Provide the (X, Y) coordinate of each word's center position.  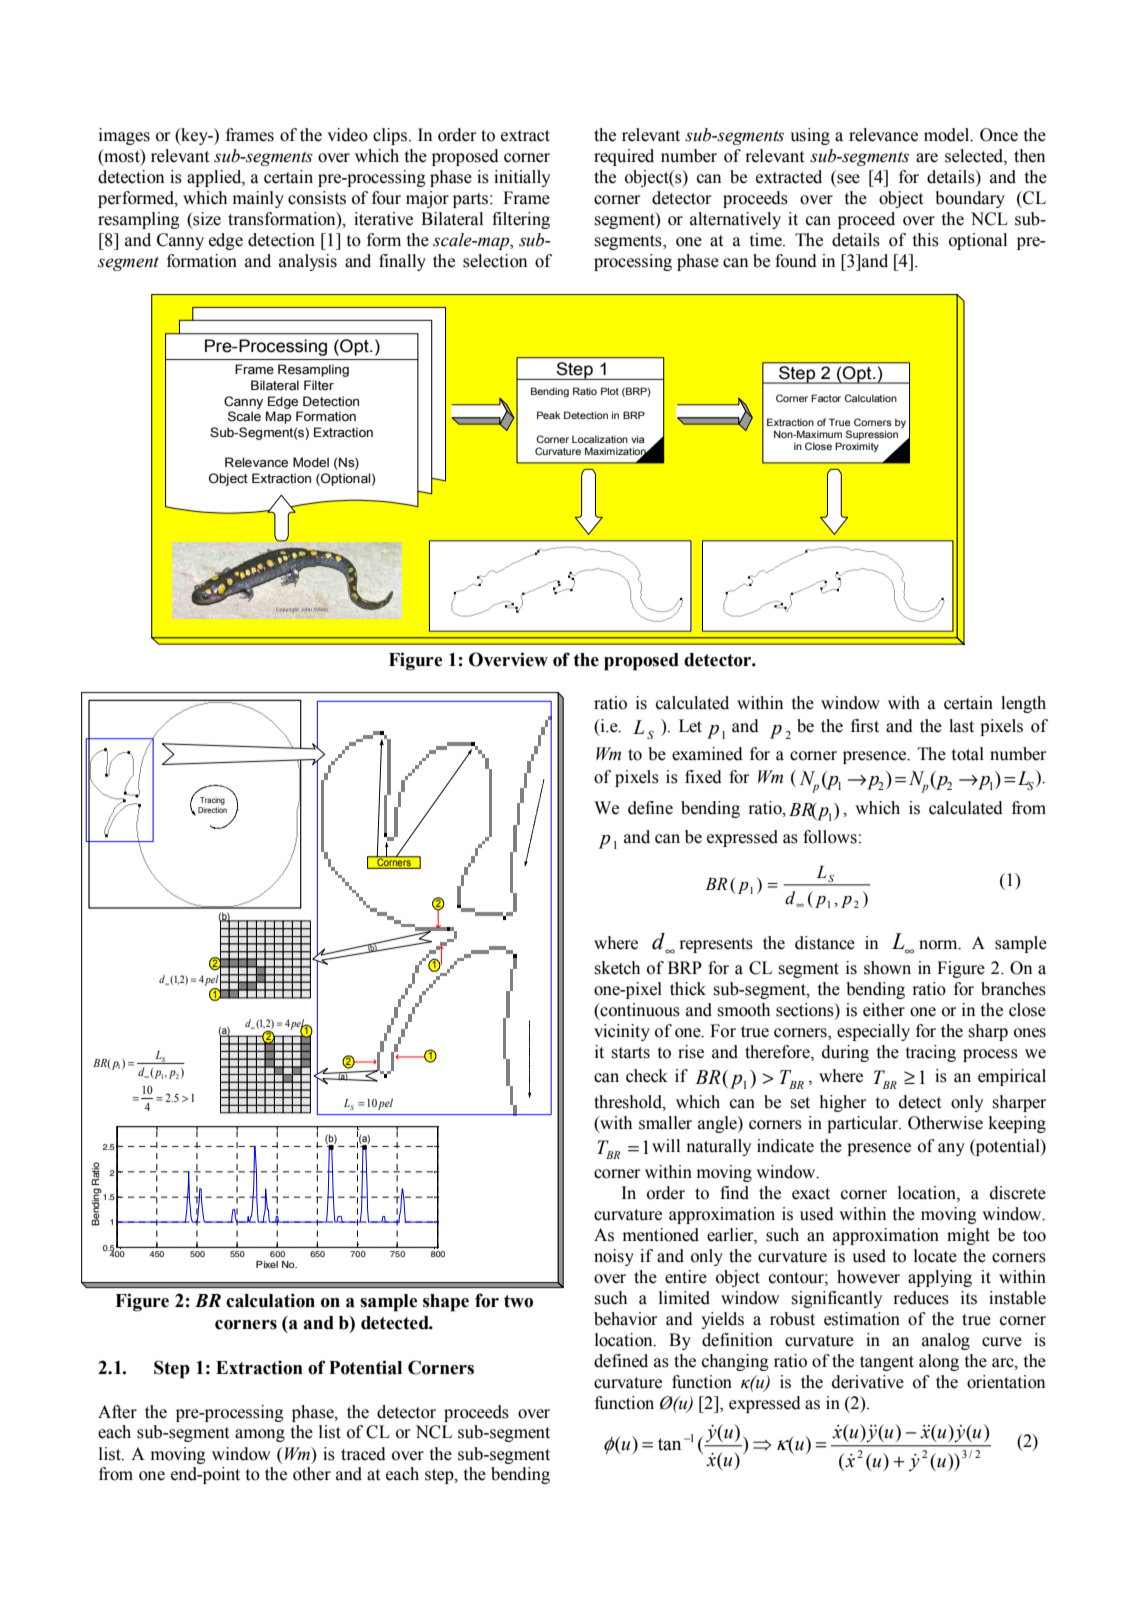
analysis (308, 262)
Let (690, 726)
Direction (212, 810)
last (961, 726)
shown (887, 968)
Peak (548, 415)
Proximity (857, 447)
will (666, 1145)
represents (716, 945)
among (260, 1435)
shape (446, 1303)
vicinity (622, 1032)
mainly (258, 199)
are (927, 158)
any (951, 1149)
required (624, 157)
